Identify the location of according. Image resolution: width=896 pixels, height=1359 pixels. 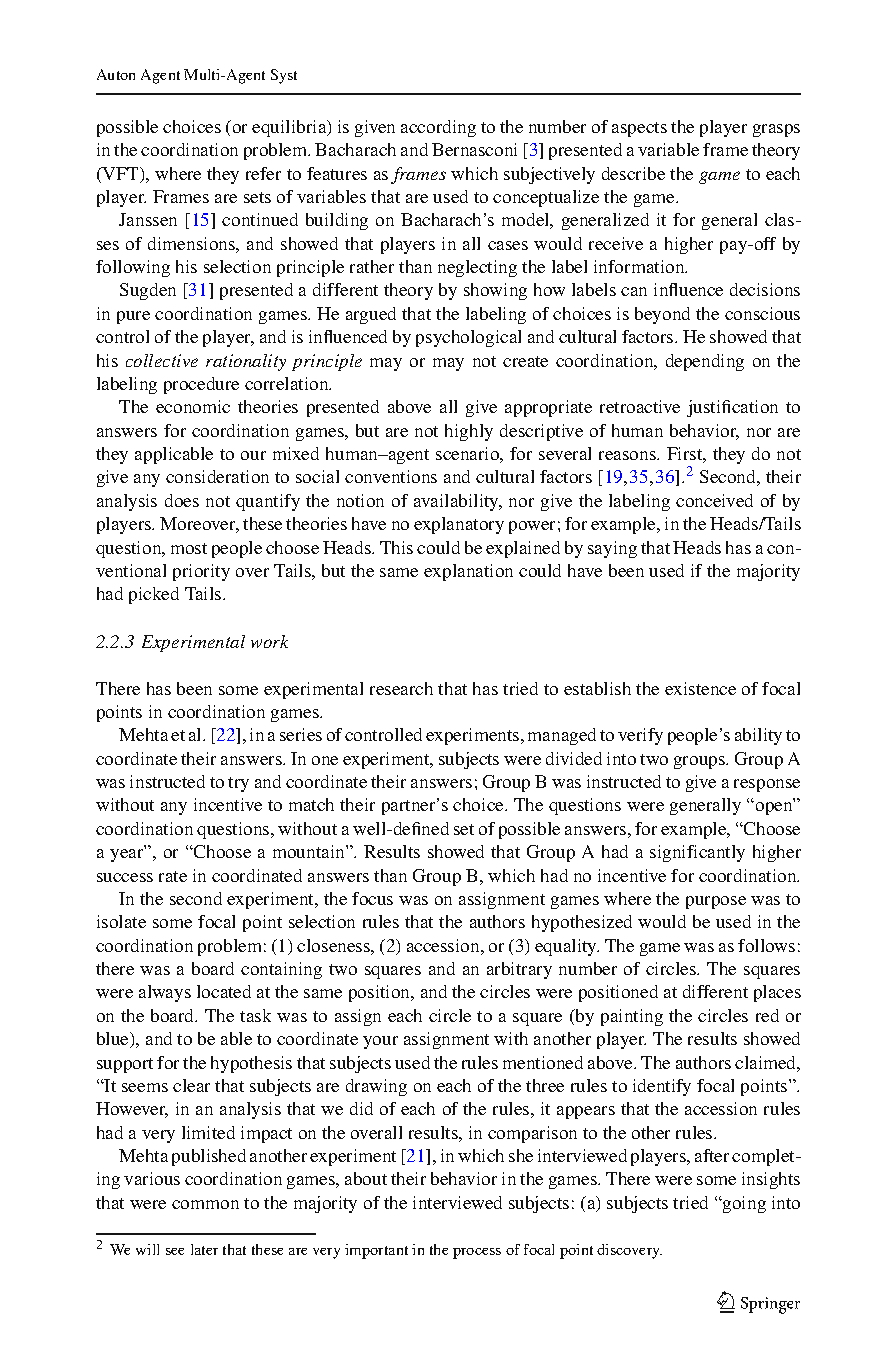
(438, 128).
